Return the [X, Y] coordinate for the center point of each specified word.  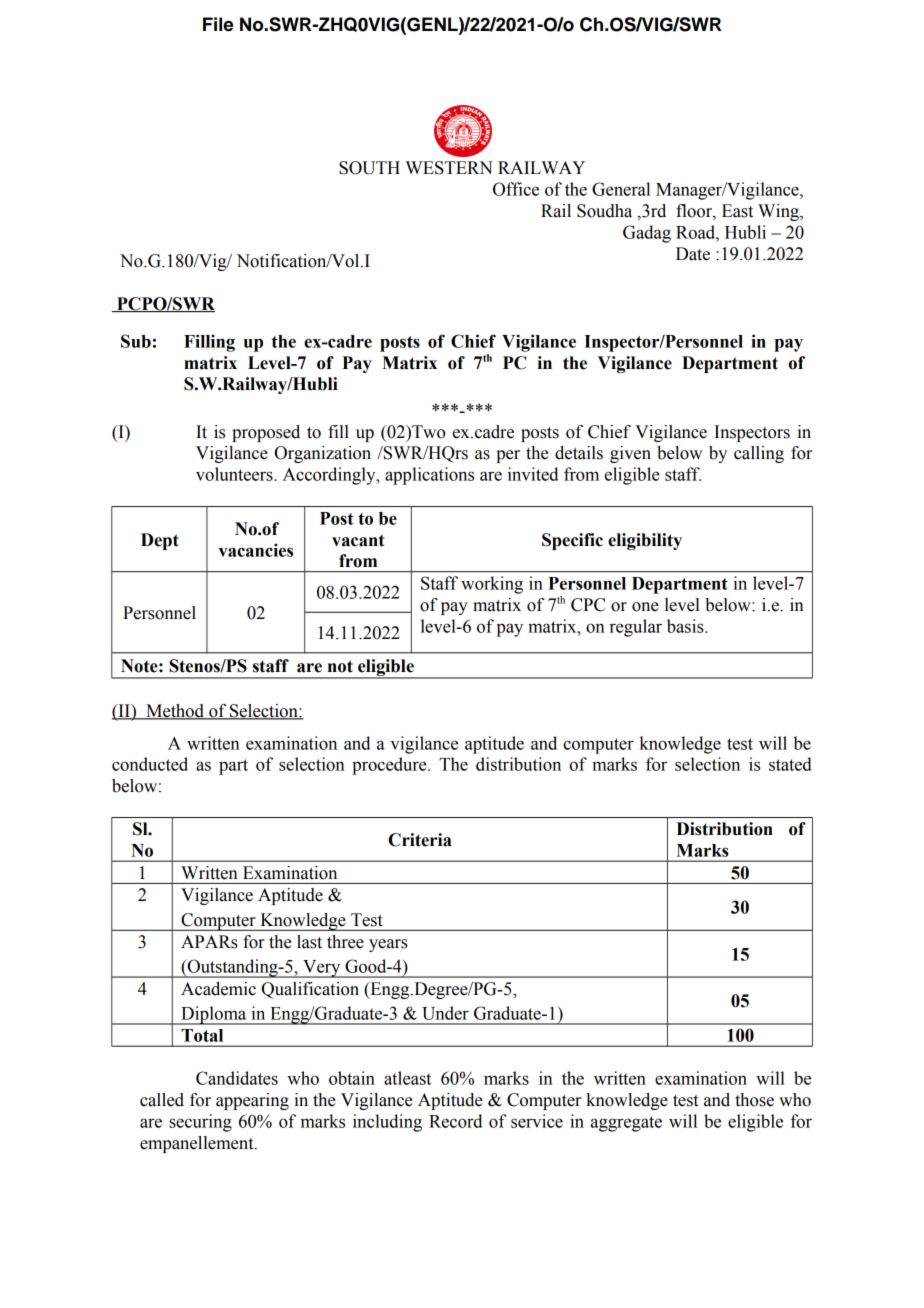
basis [686, 626]
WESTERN [449, 168]
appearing [252, 1101]
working [492, 585]
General [621, 189]
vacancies [255, 550]
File [218, 24]
